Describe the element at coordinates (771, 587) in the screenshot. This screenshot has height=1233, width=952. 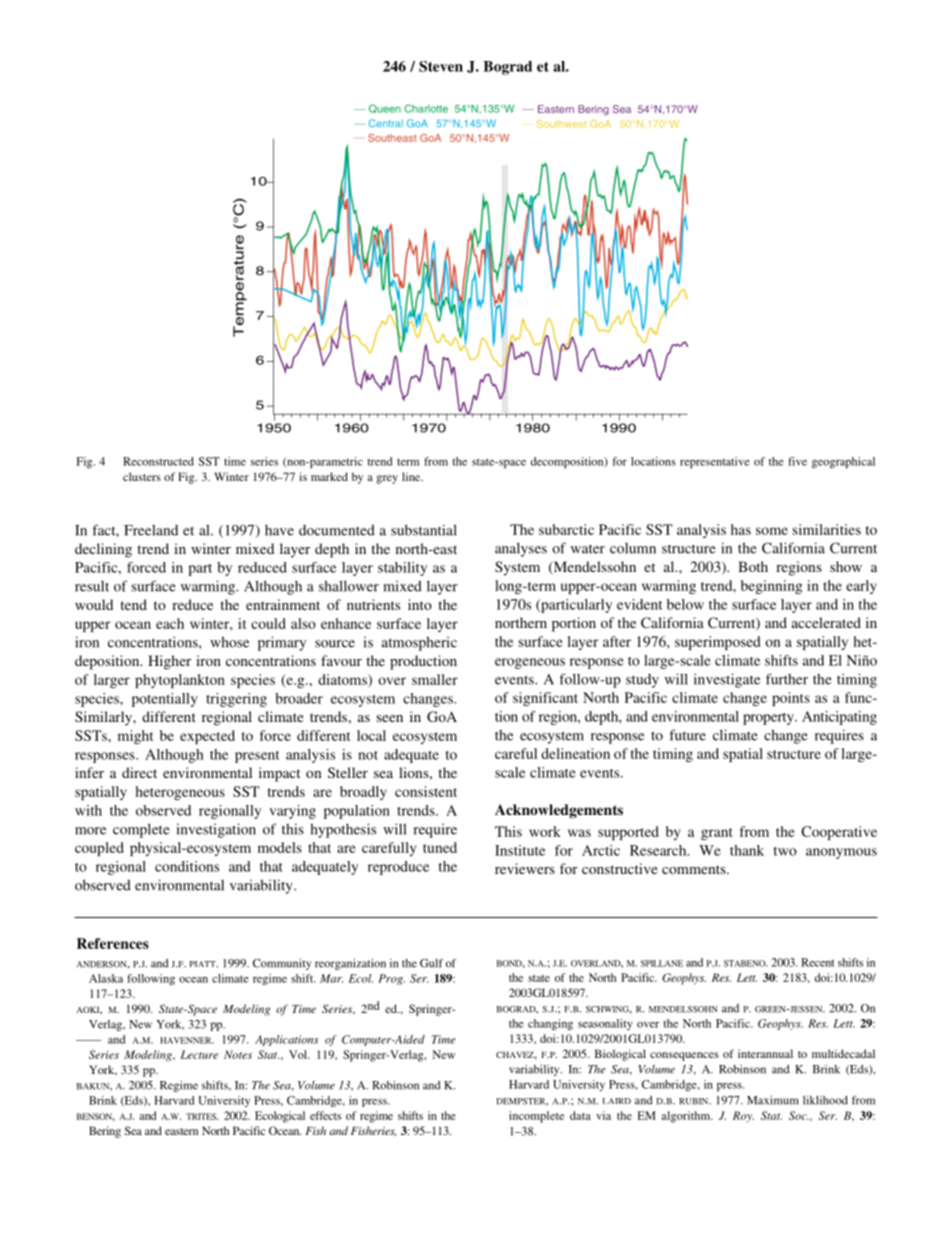
I see `beginning` at that location.
